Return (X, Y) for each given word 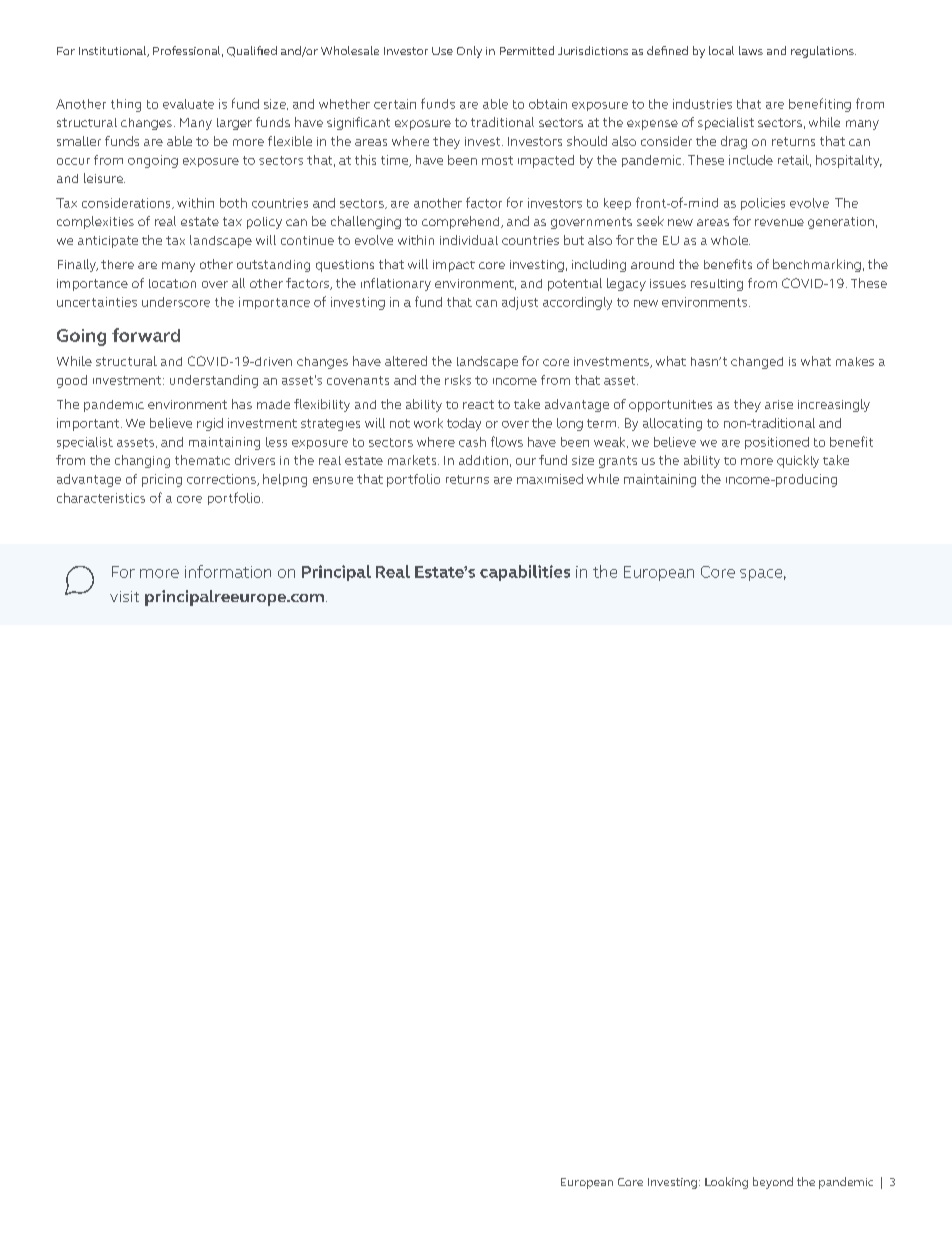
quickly (798, 461)
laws (751, 50)
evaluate (188, 104)
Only (469, 52)
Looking (726, 1183)
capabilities (525, 573)
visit (124, 596)
